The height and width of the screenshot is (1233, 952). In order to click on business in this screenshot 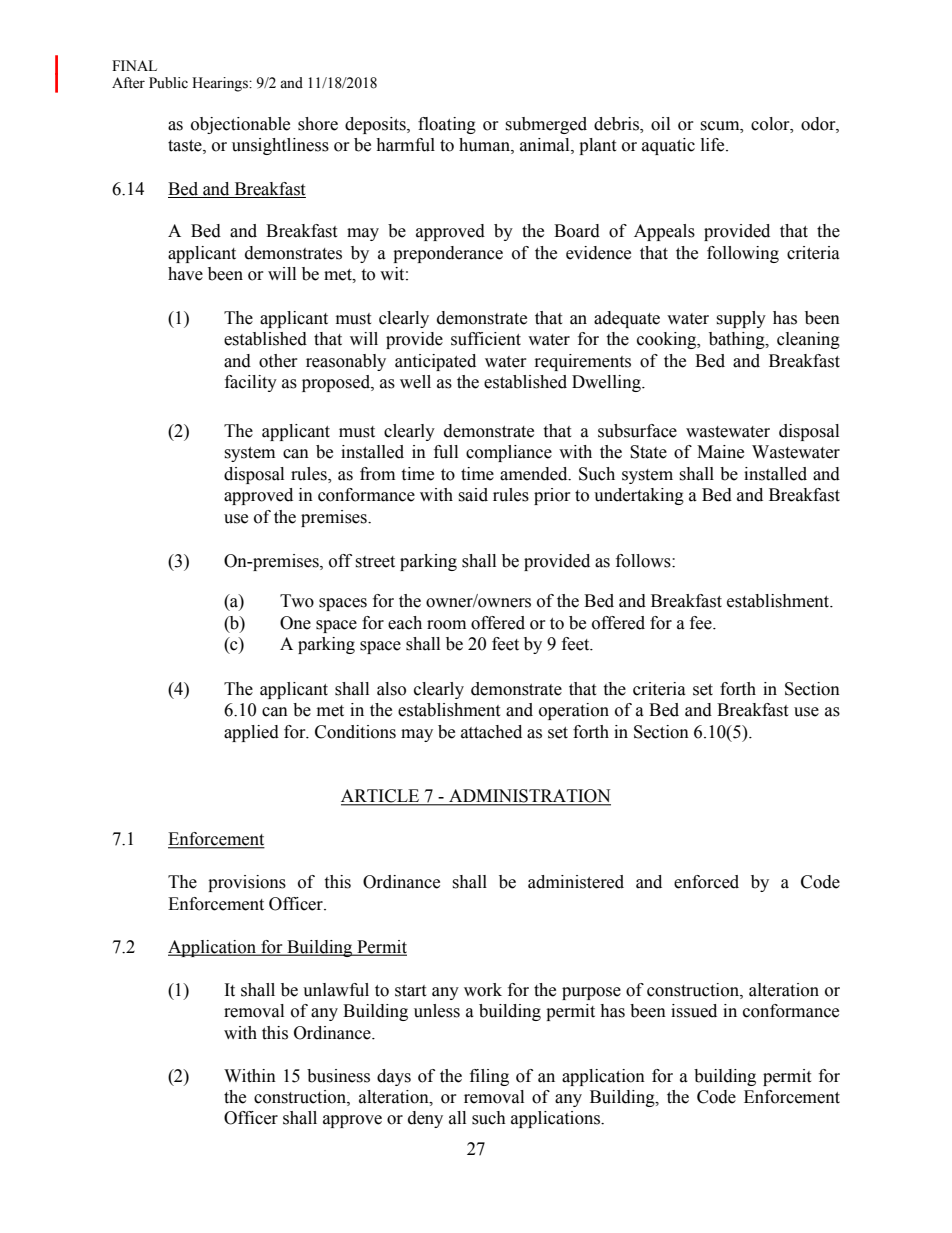, I will do `click(338, 1076)`.
